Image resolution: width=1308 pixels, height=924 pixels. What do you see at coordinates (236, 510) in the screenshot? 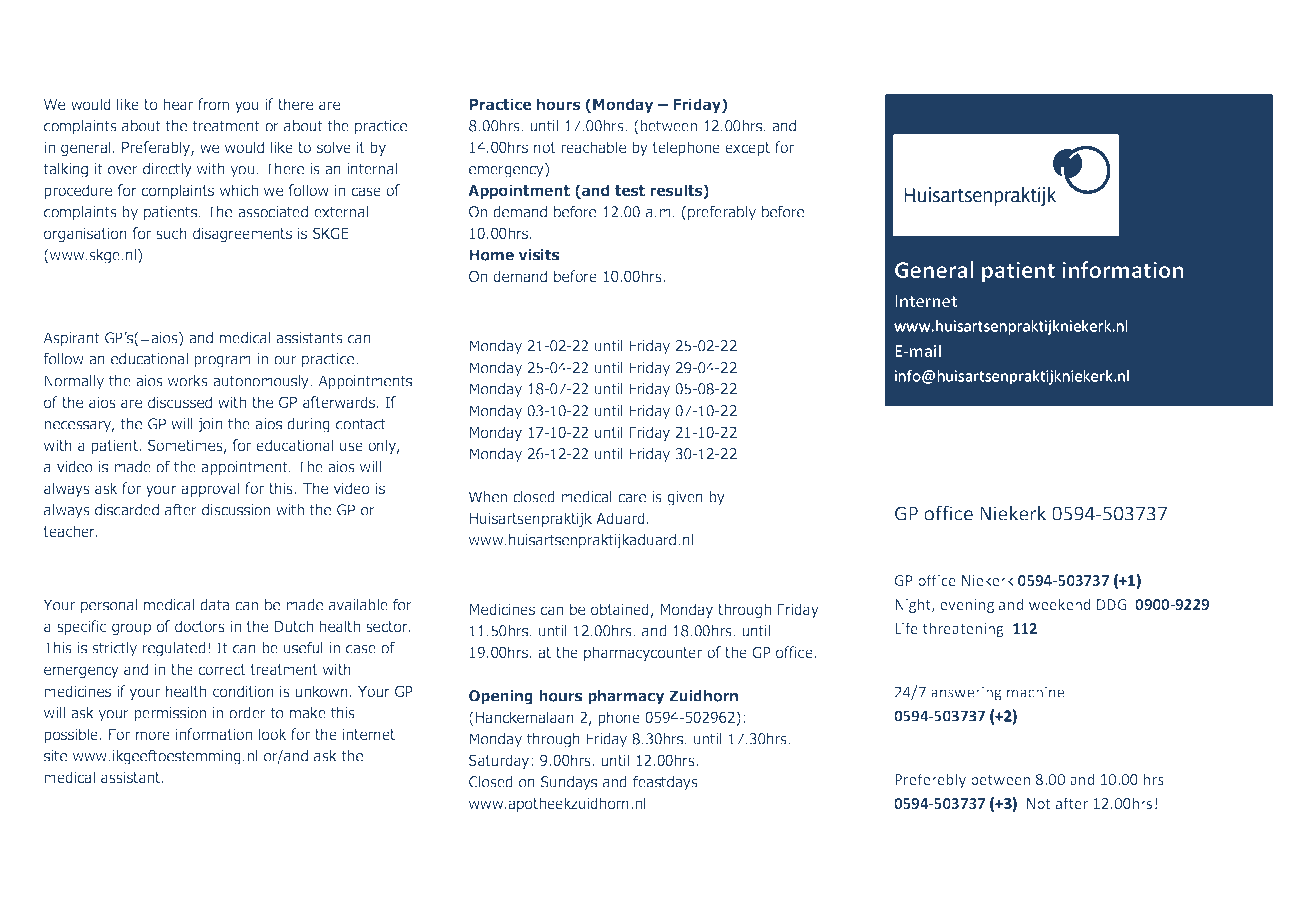
I see `discussion` at bounding box center [236, 510].
